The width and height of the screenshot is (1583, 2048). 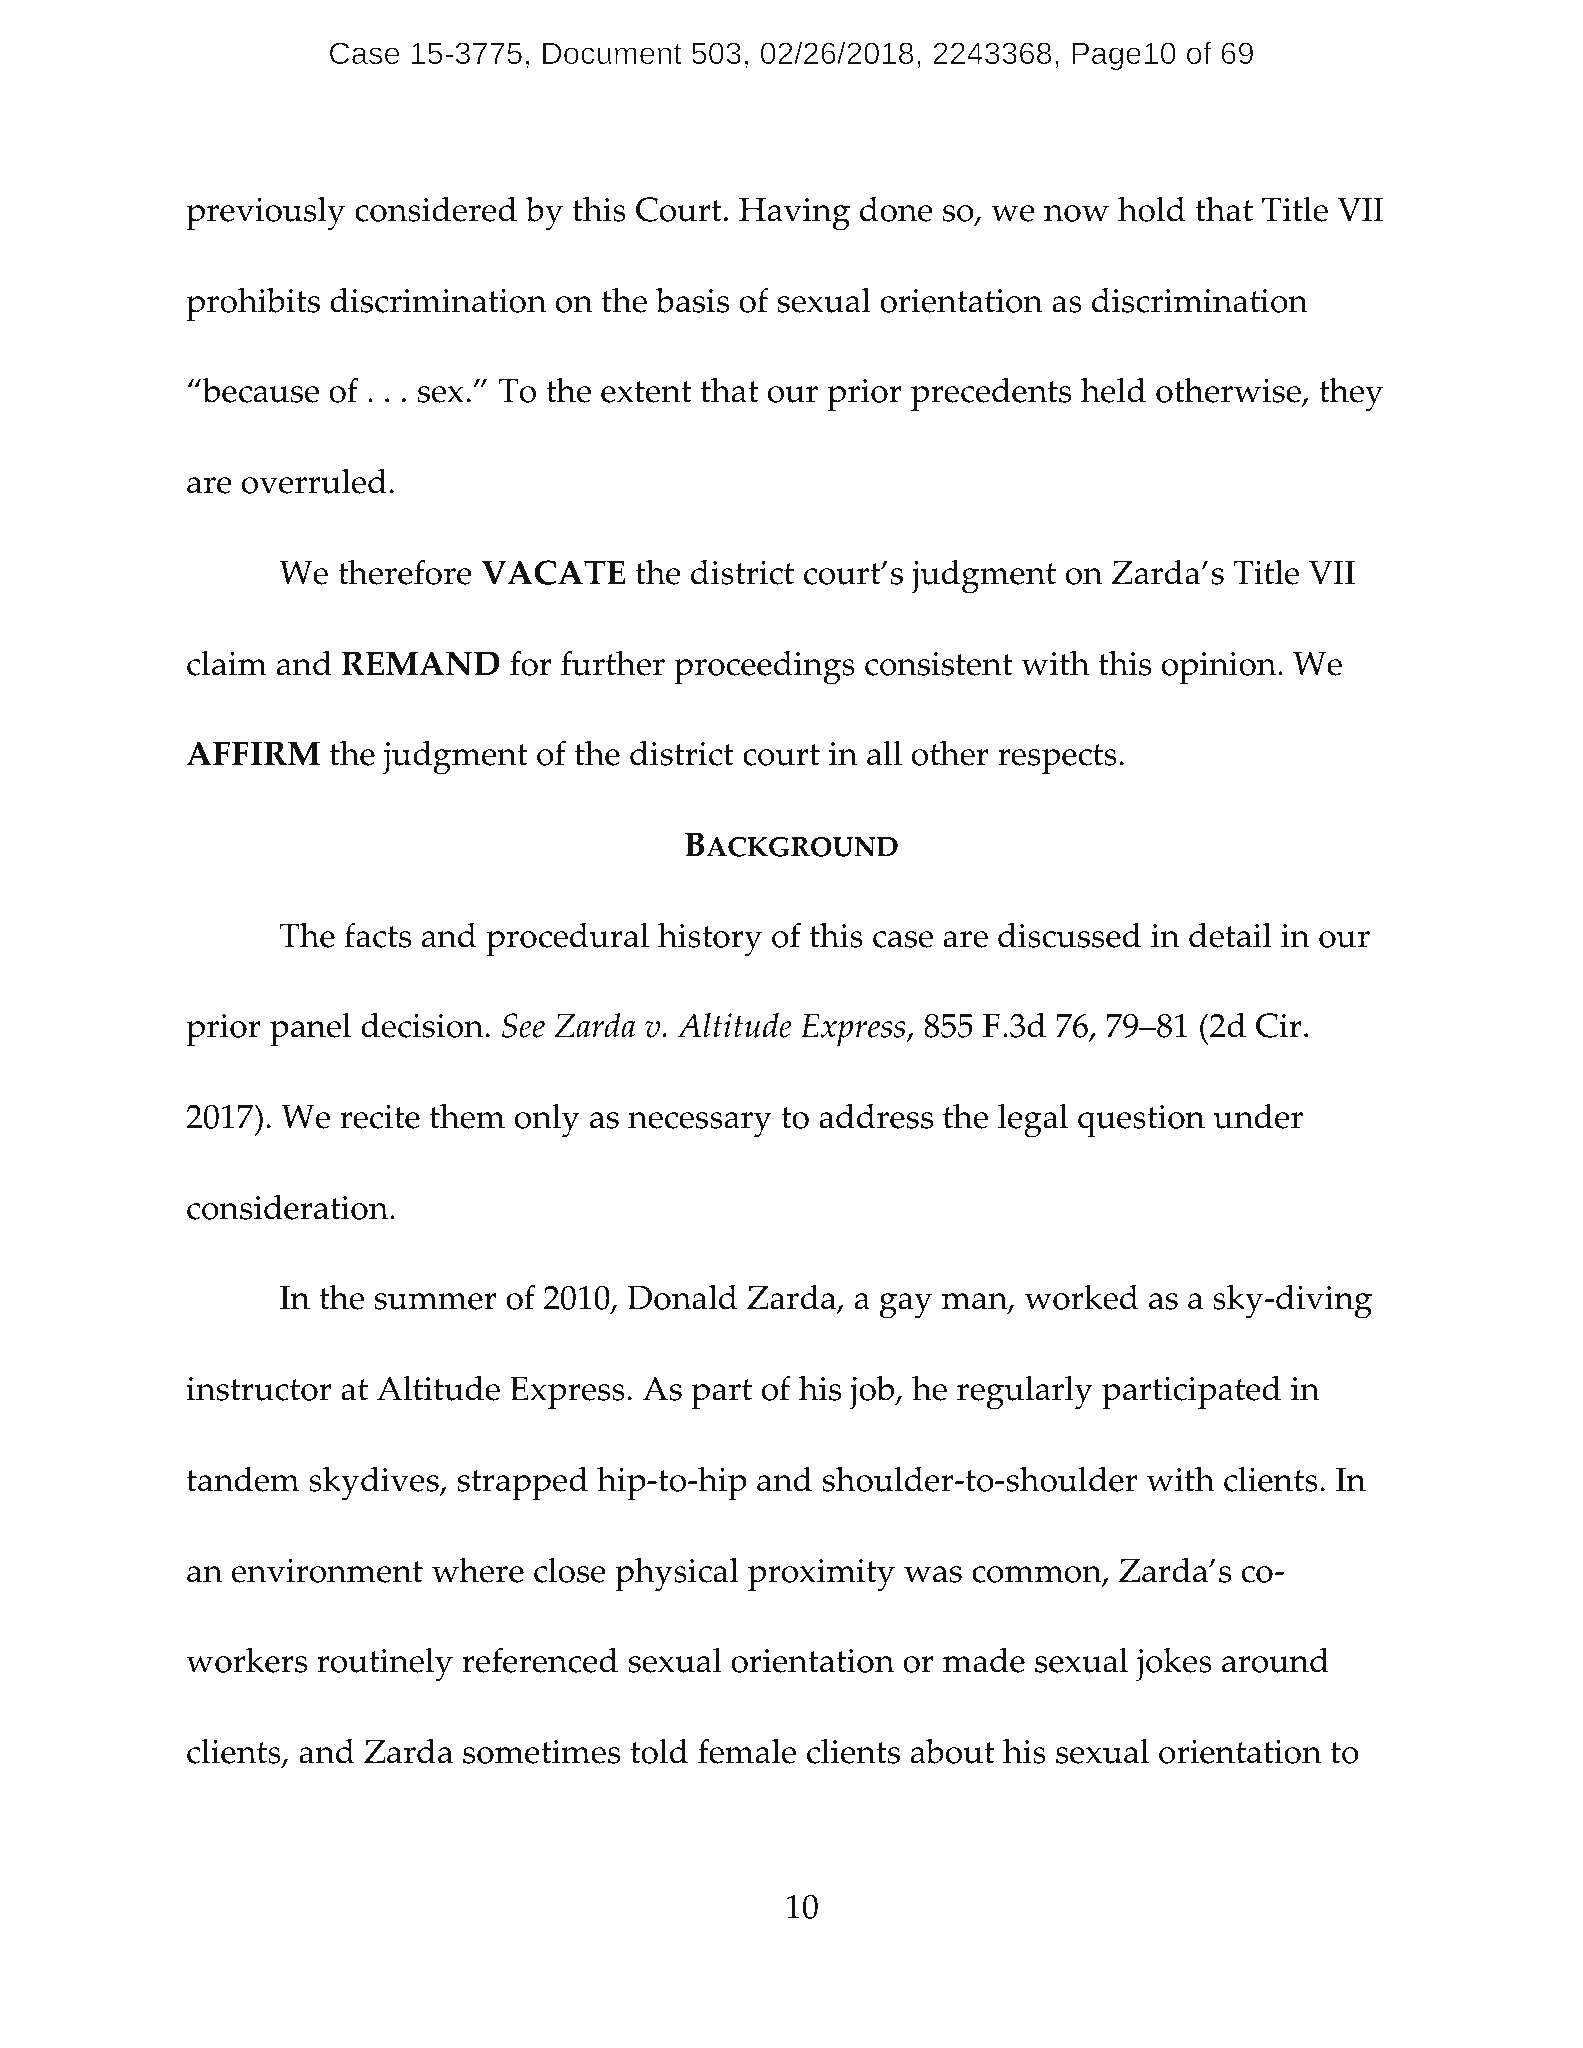 What do you see at coordinates (1220, 668) in the screenshot?
I see `opinion` at bounding box center [1220, 668].
